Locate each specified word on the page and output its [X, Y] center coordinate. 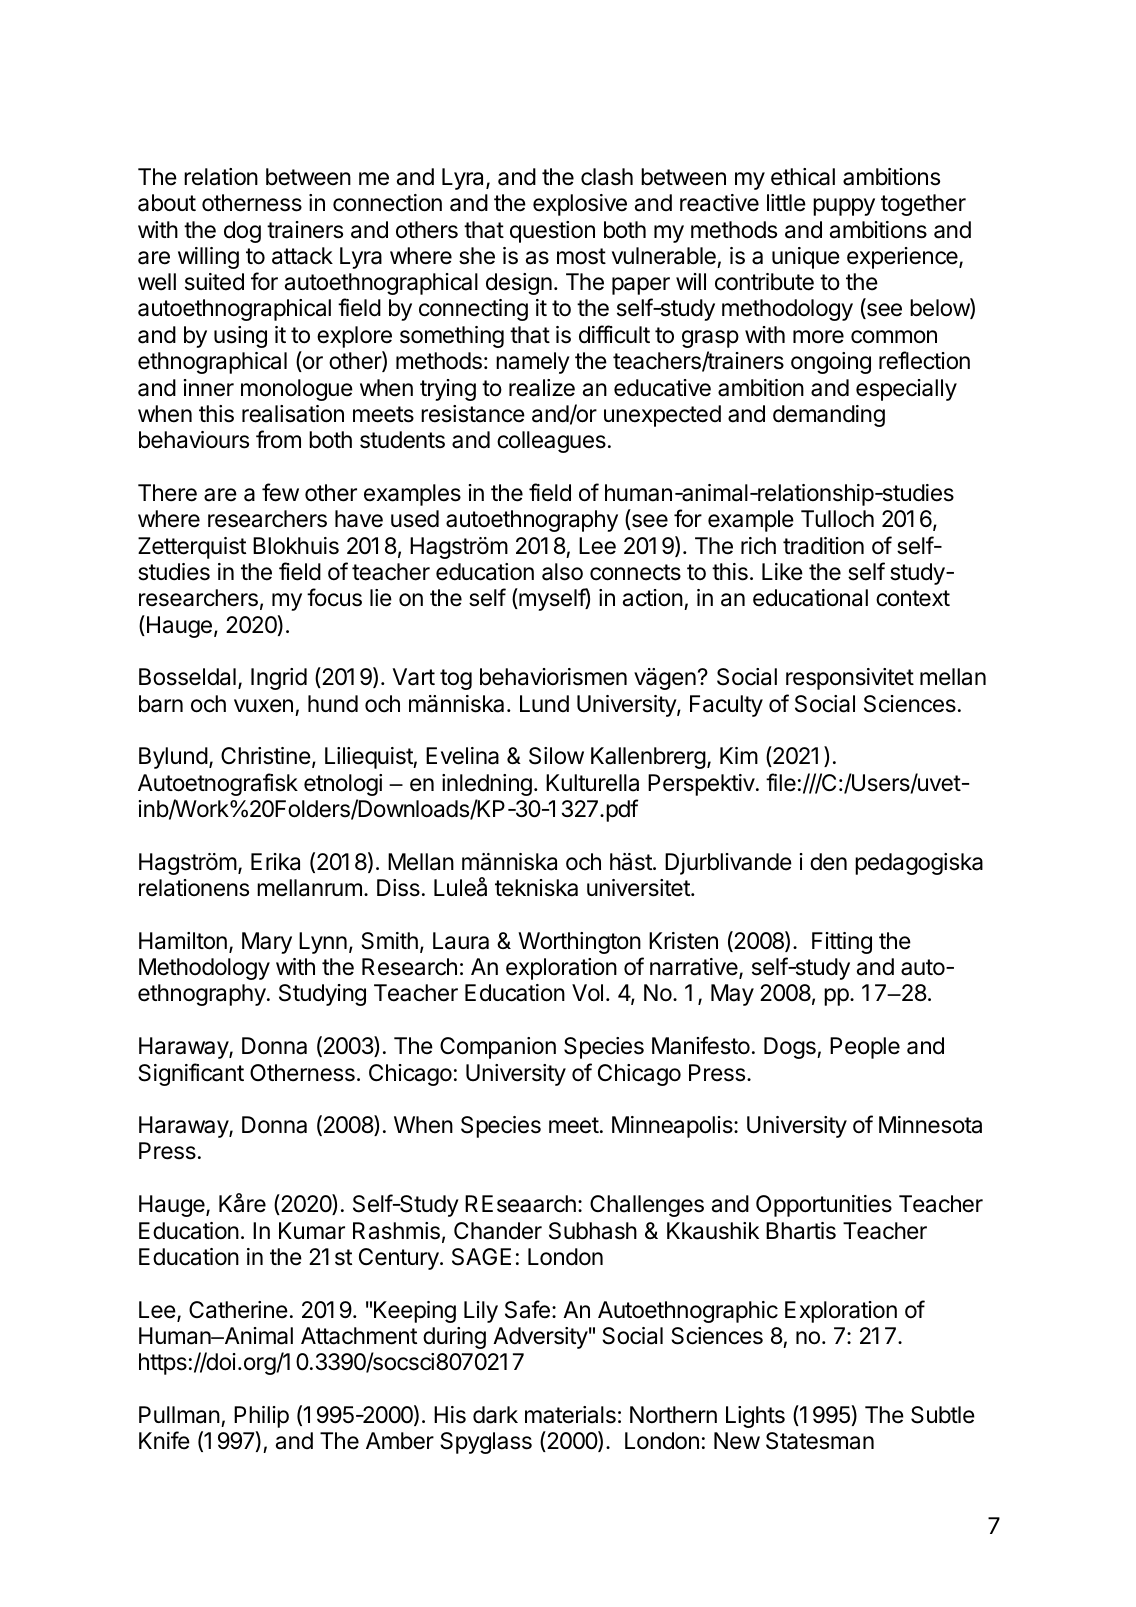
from [278, 439]
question [552, 232]
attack [302, 256]
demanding [829, 416]
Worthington [579, 943]
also [562, 572]
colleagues [551, 442]
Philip [261, 1417]
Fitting [842, 943]
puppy [844, 207]
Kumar [312, 1231]
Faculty [726, 706]
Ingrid [279, 679]
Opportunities [824, 1206]
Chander [498, 1231]
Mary [267, 943]
